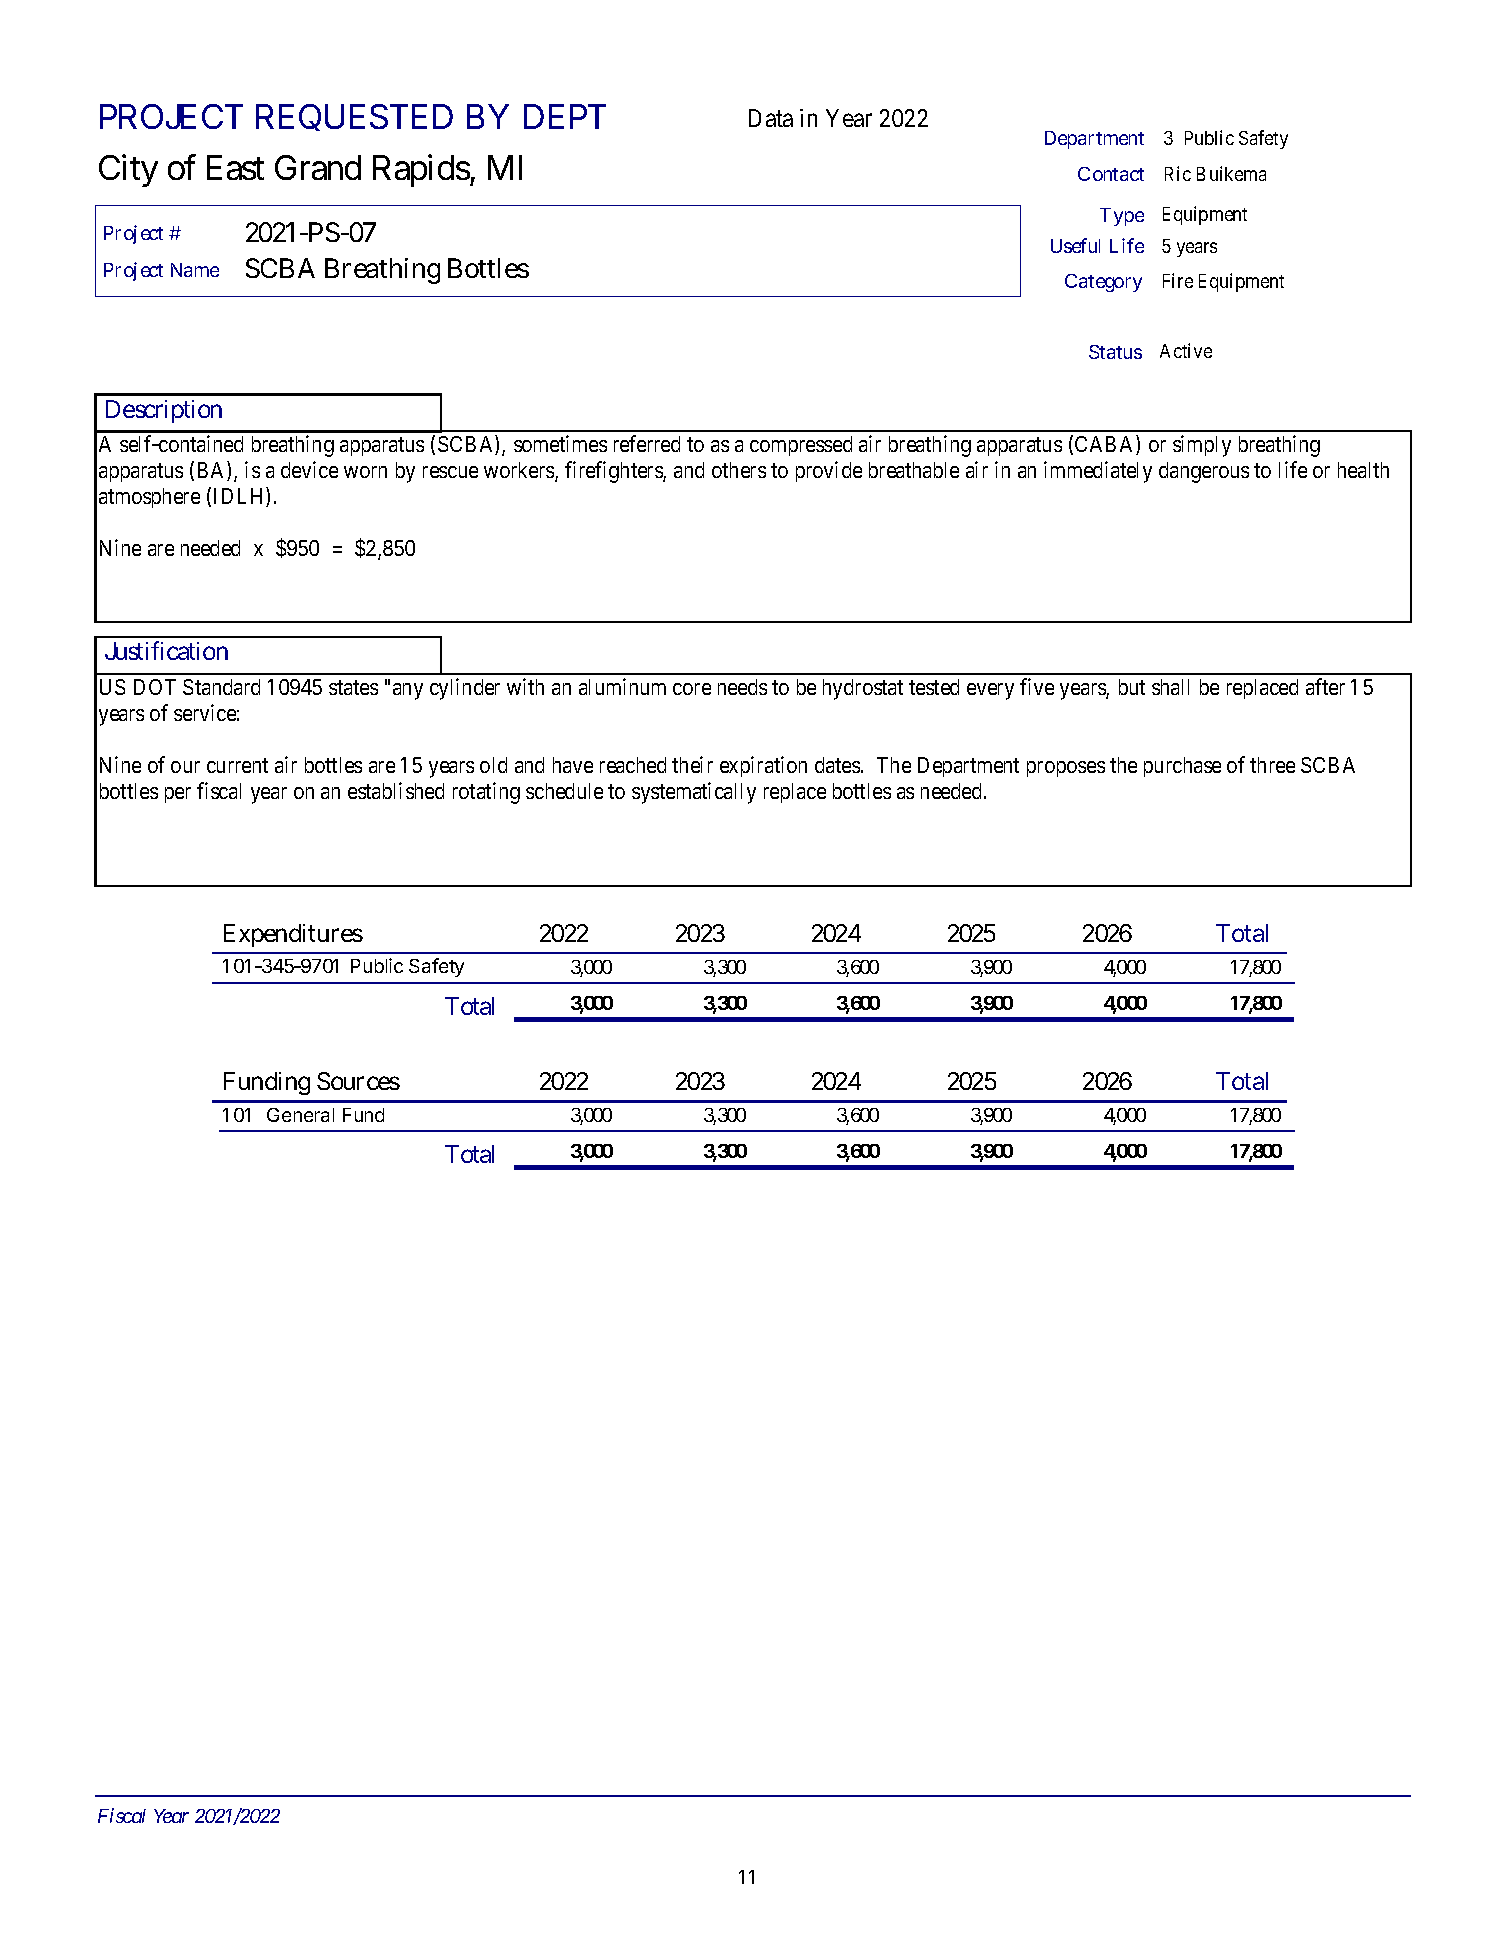  What do you see at coordinates (1204, 472) in the screenshot?
I see `dangerous` at bounding box center [1204, 472].
